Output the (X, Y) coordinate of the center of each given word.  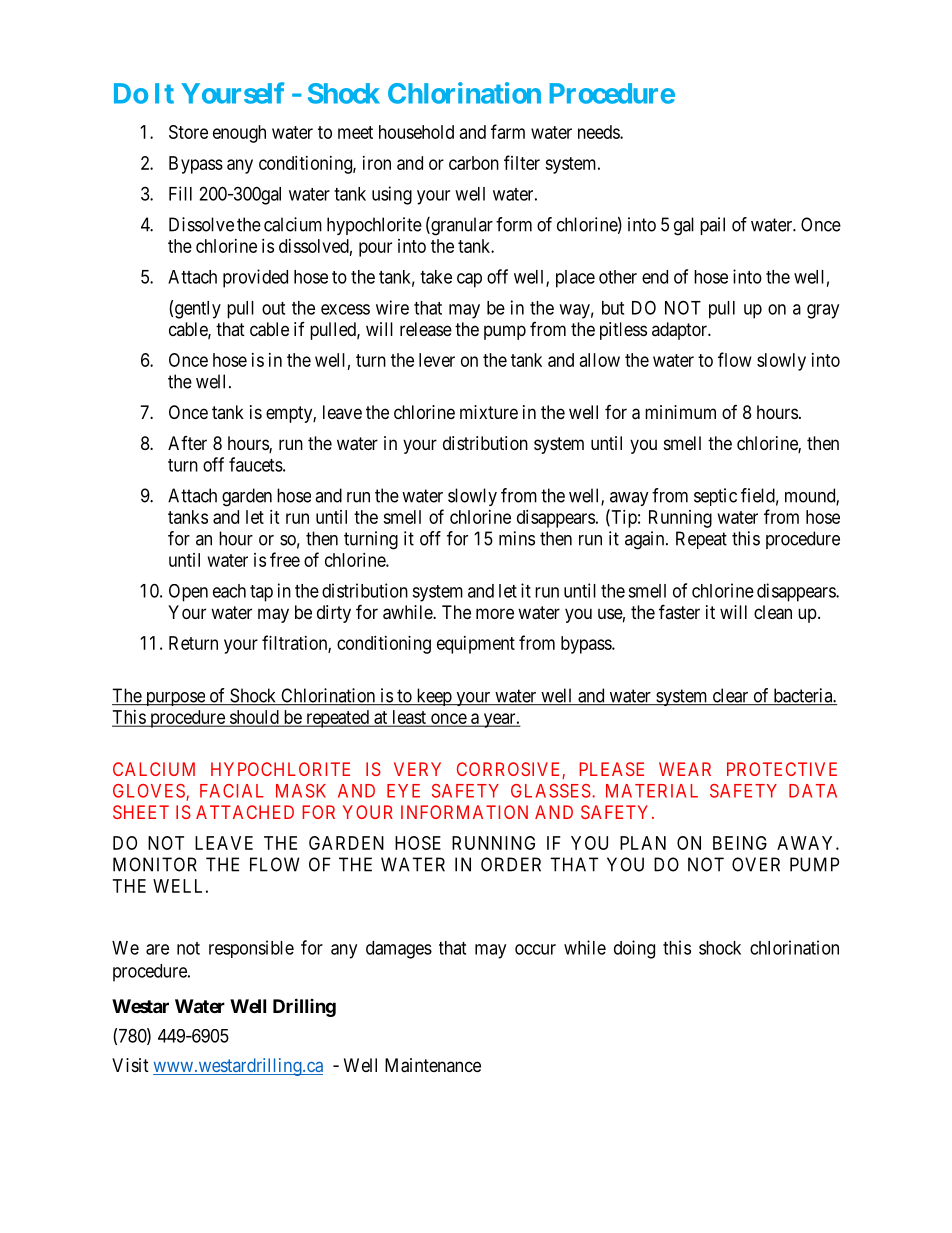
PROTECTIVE (782, 769)
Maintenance (433, 1065)
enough (239, 134)
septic (715, 497)
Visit (130, 1065)
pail (712, 226)
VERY (417, 769)
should (254, 718)
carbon (474, 163)
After (187, 443)
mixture (489, 412)
